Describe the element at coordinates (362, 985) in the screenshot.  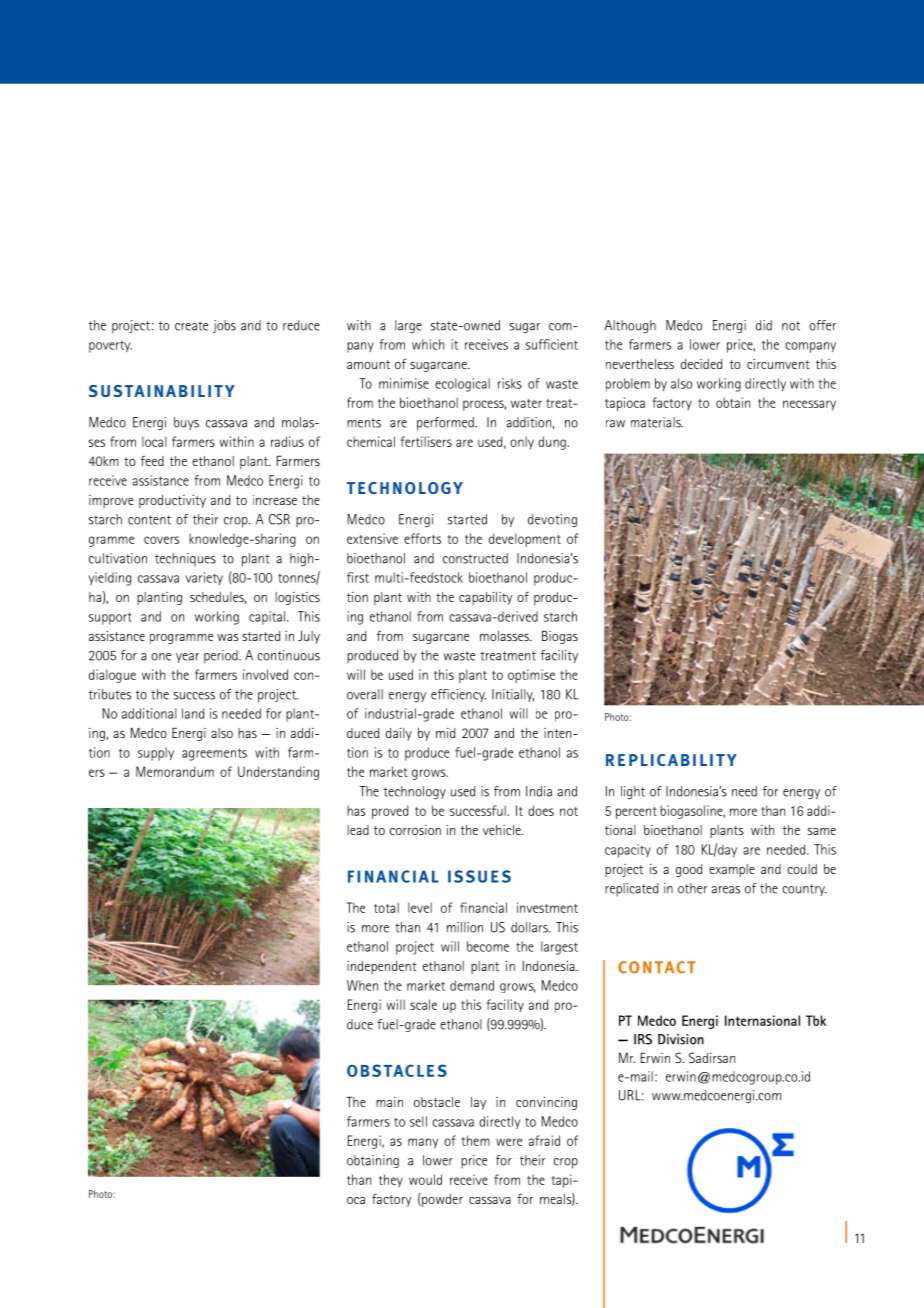
I see `When` at that location.
